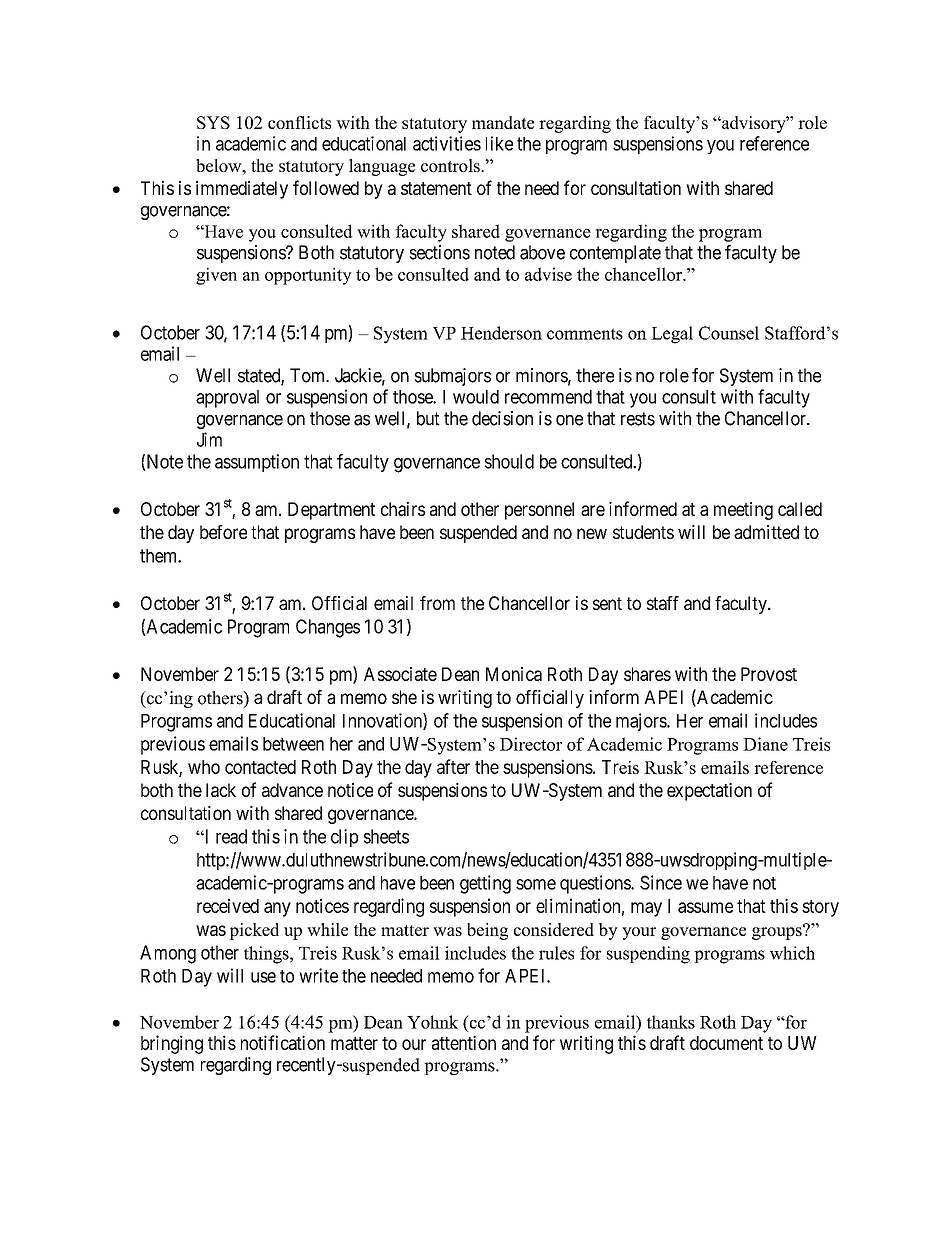 This page has height=1233, width=952. What do you see at coordinates (437, 603) in the page?
I see `from` at bounding box center [437, 603].
